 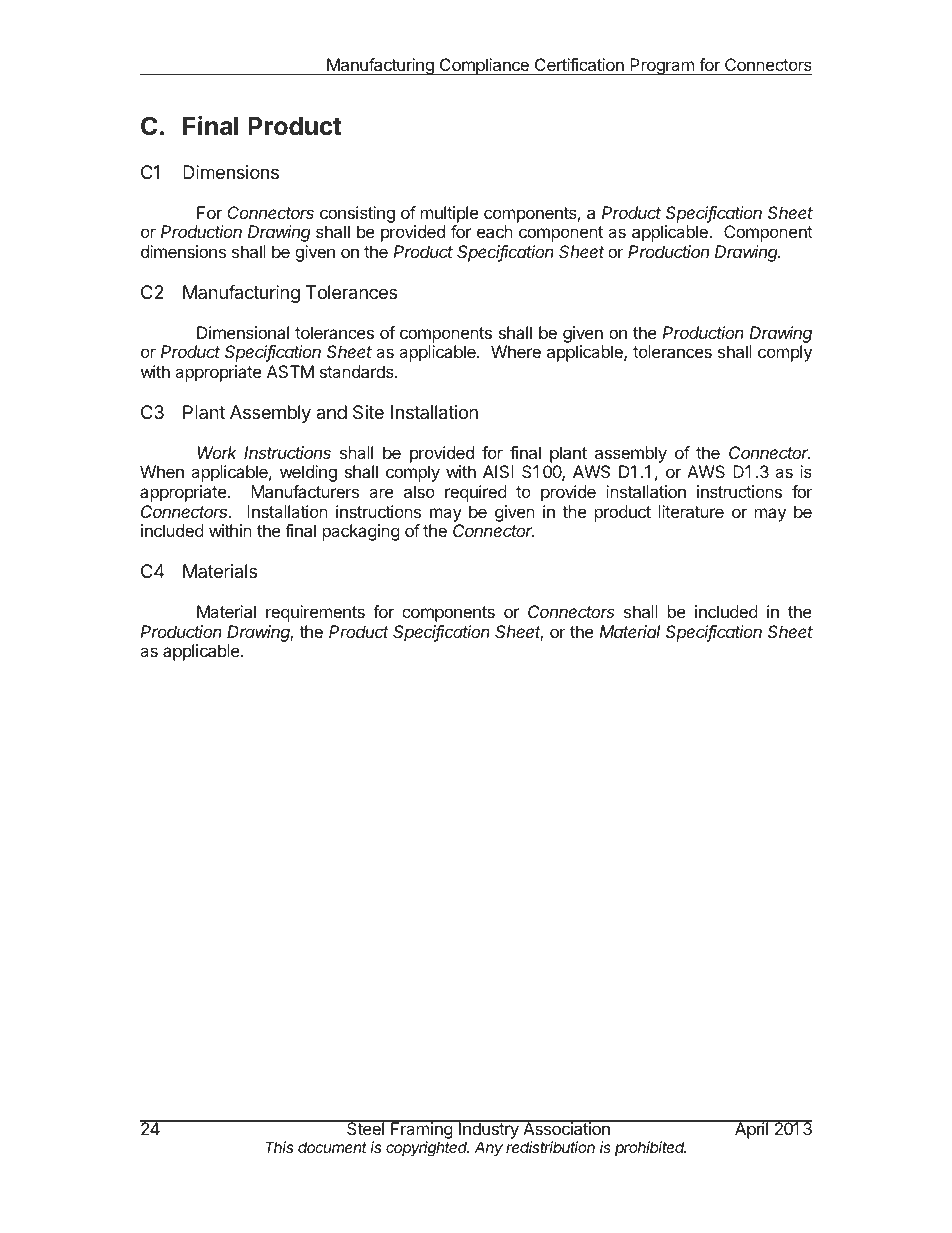 I want to click on consisting, so click(x=357, y=214).
